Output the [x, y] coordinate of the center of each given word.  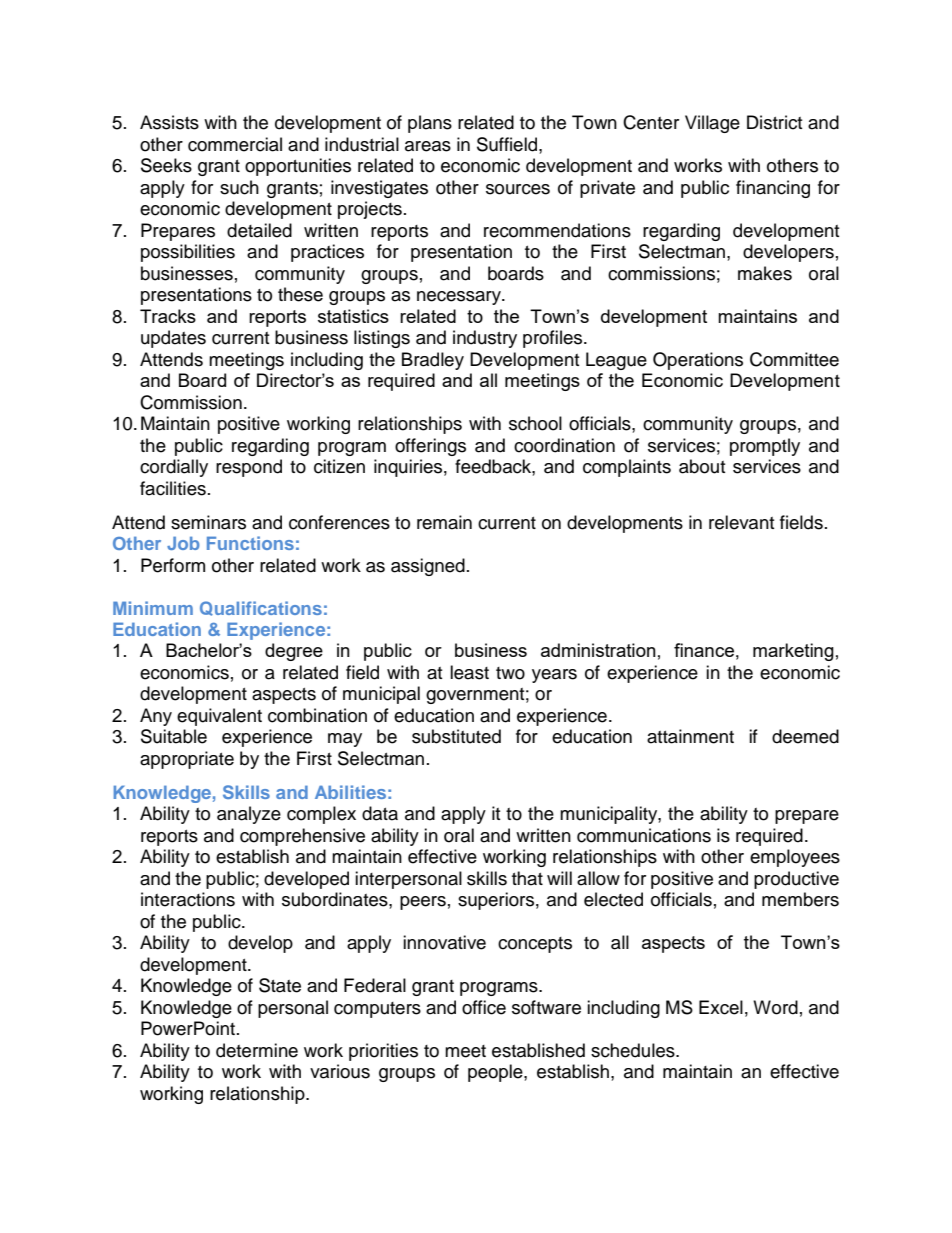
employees [795, 858]
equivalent [219, 717]
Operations [698, 361]
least [469, 672]
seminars [208, 522]
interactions [188, 899]
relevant [741, 522]
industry [485, 339]
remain [444, 522]
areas [428, 146]
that [527, 878]
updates [173, 339]
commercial [235, 144]
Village [712, 124]
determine [257, 1050]
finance [704, 650]
